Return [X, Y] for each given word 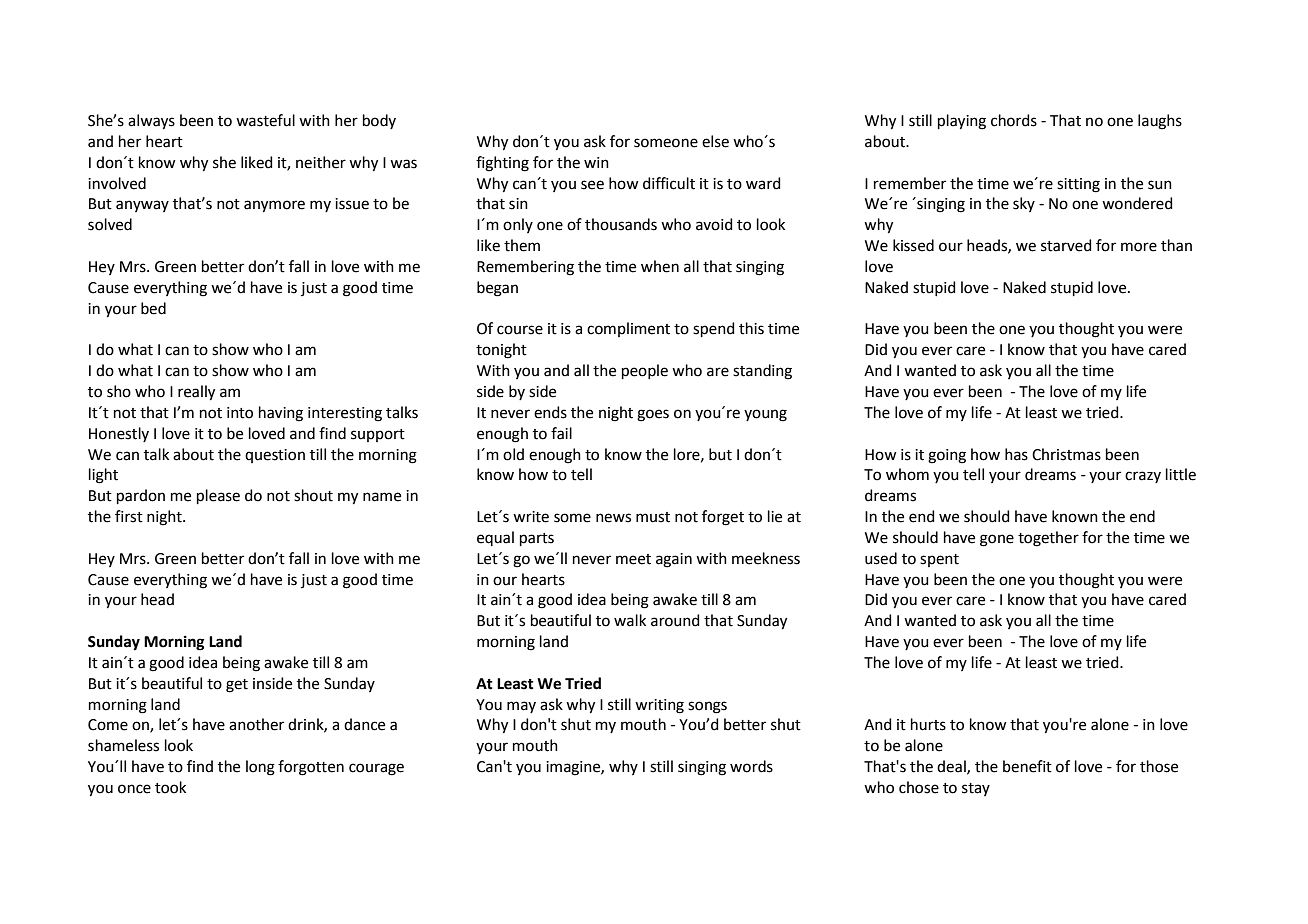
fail [561, 433]
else [715, 141]
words [751, 766]
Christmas [1066, 454]
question [275, 456]
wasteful [265, 120]
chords [1014, 120]
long [260, 768]
